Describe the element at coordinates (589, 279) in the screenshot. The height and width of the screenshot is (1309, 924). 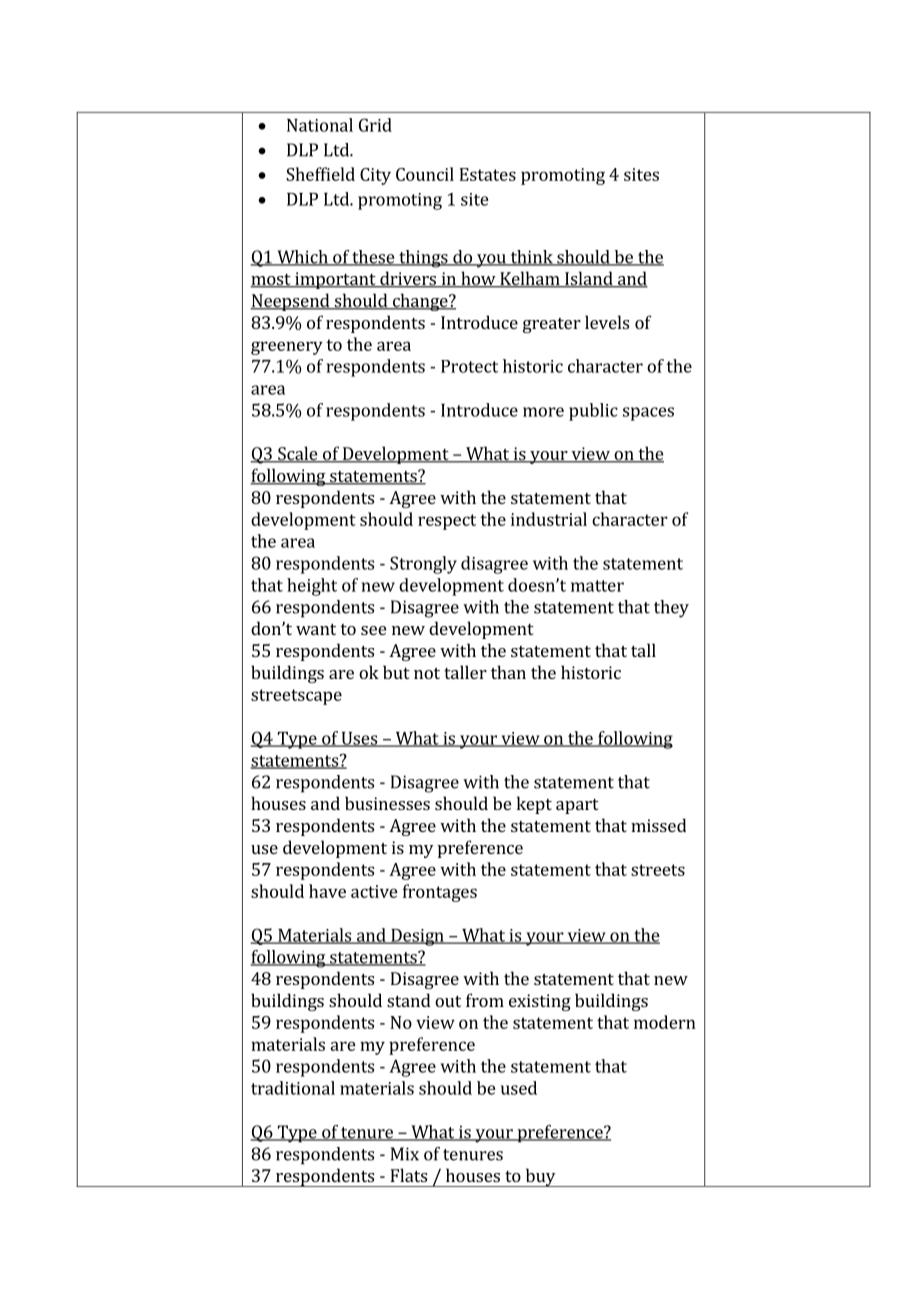
I see `Island` at that location.
